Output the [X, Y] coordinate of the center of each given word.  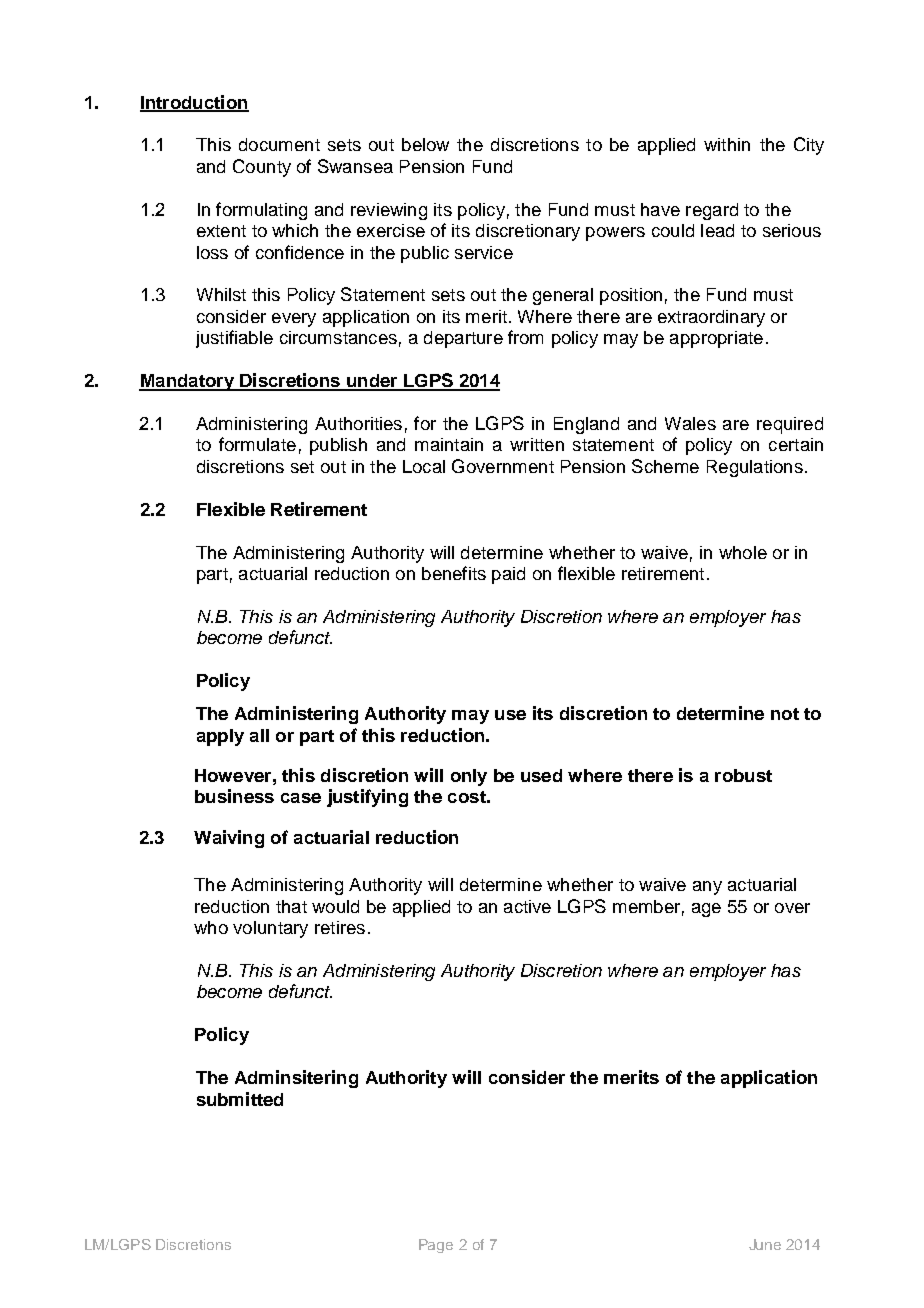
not [785, 714]
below [425, 144]
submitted [240, 1099]
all [259, 735]
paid [508, 575]
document [279, 144]
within [727, 144]
